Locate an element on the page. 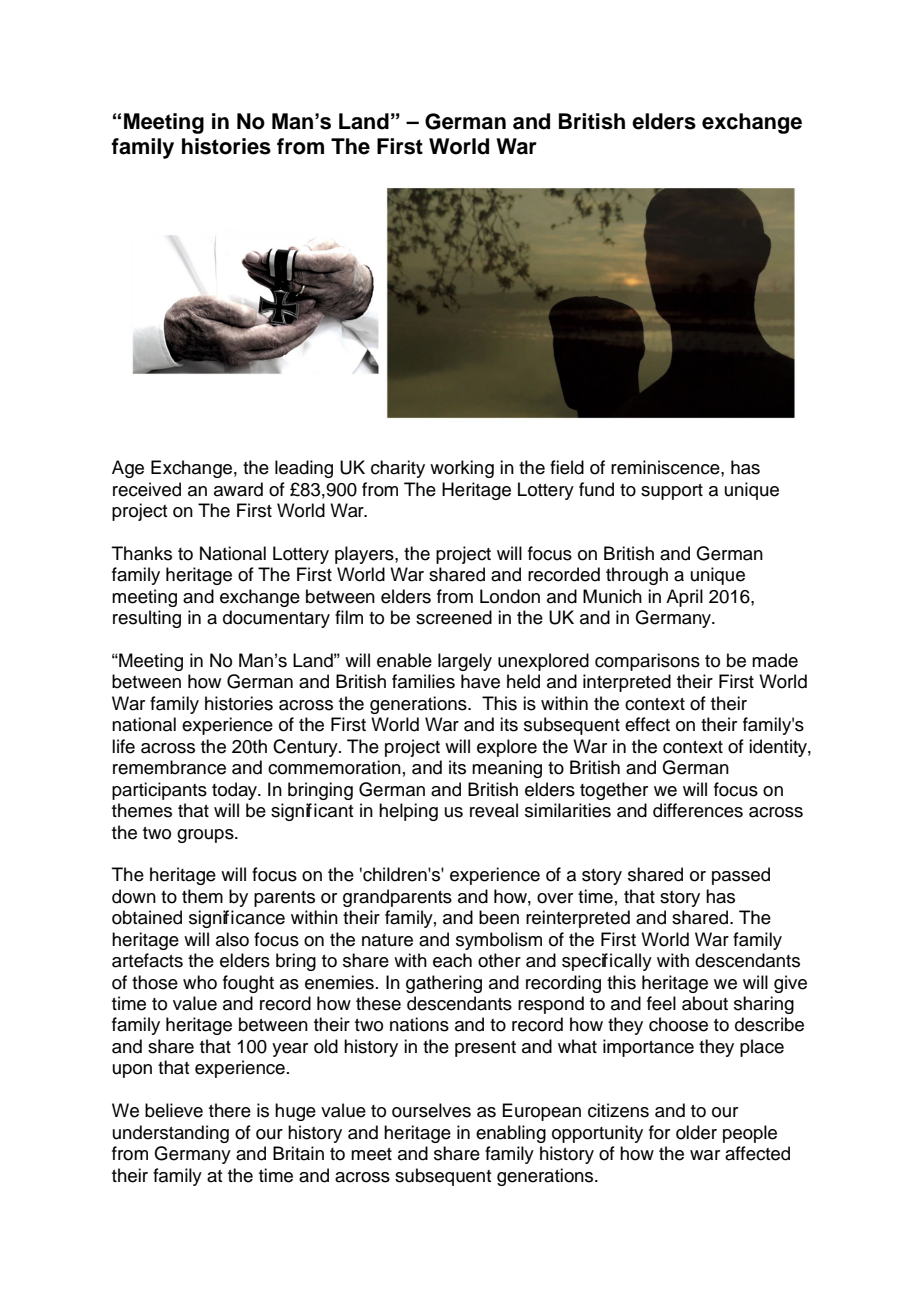 This image has height=1308, width=924. today is located at coordinates (235, 791).
